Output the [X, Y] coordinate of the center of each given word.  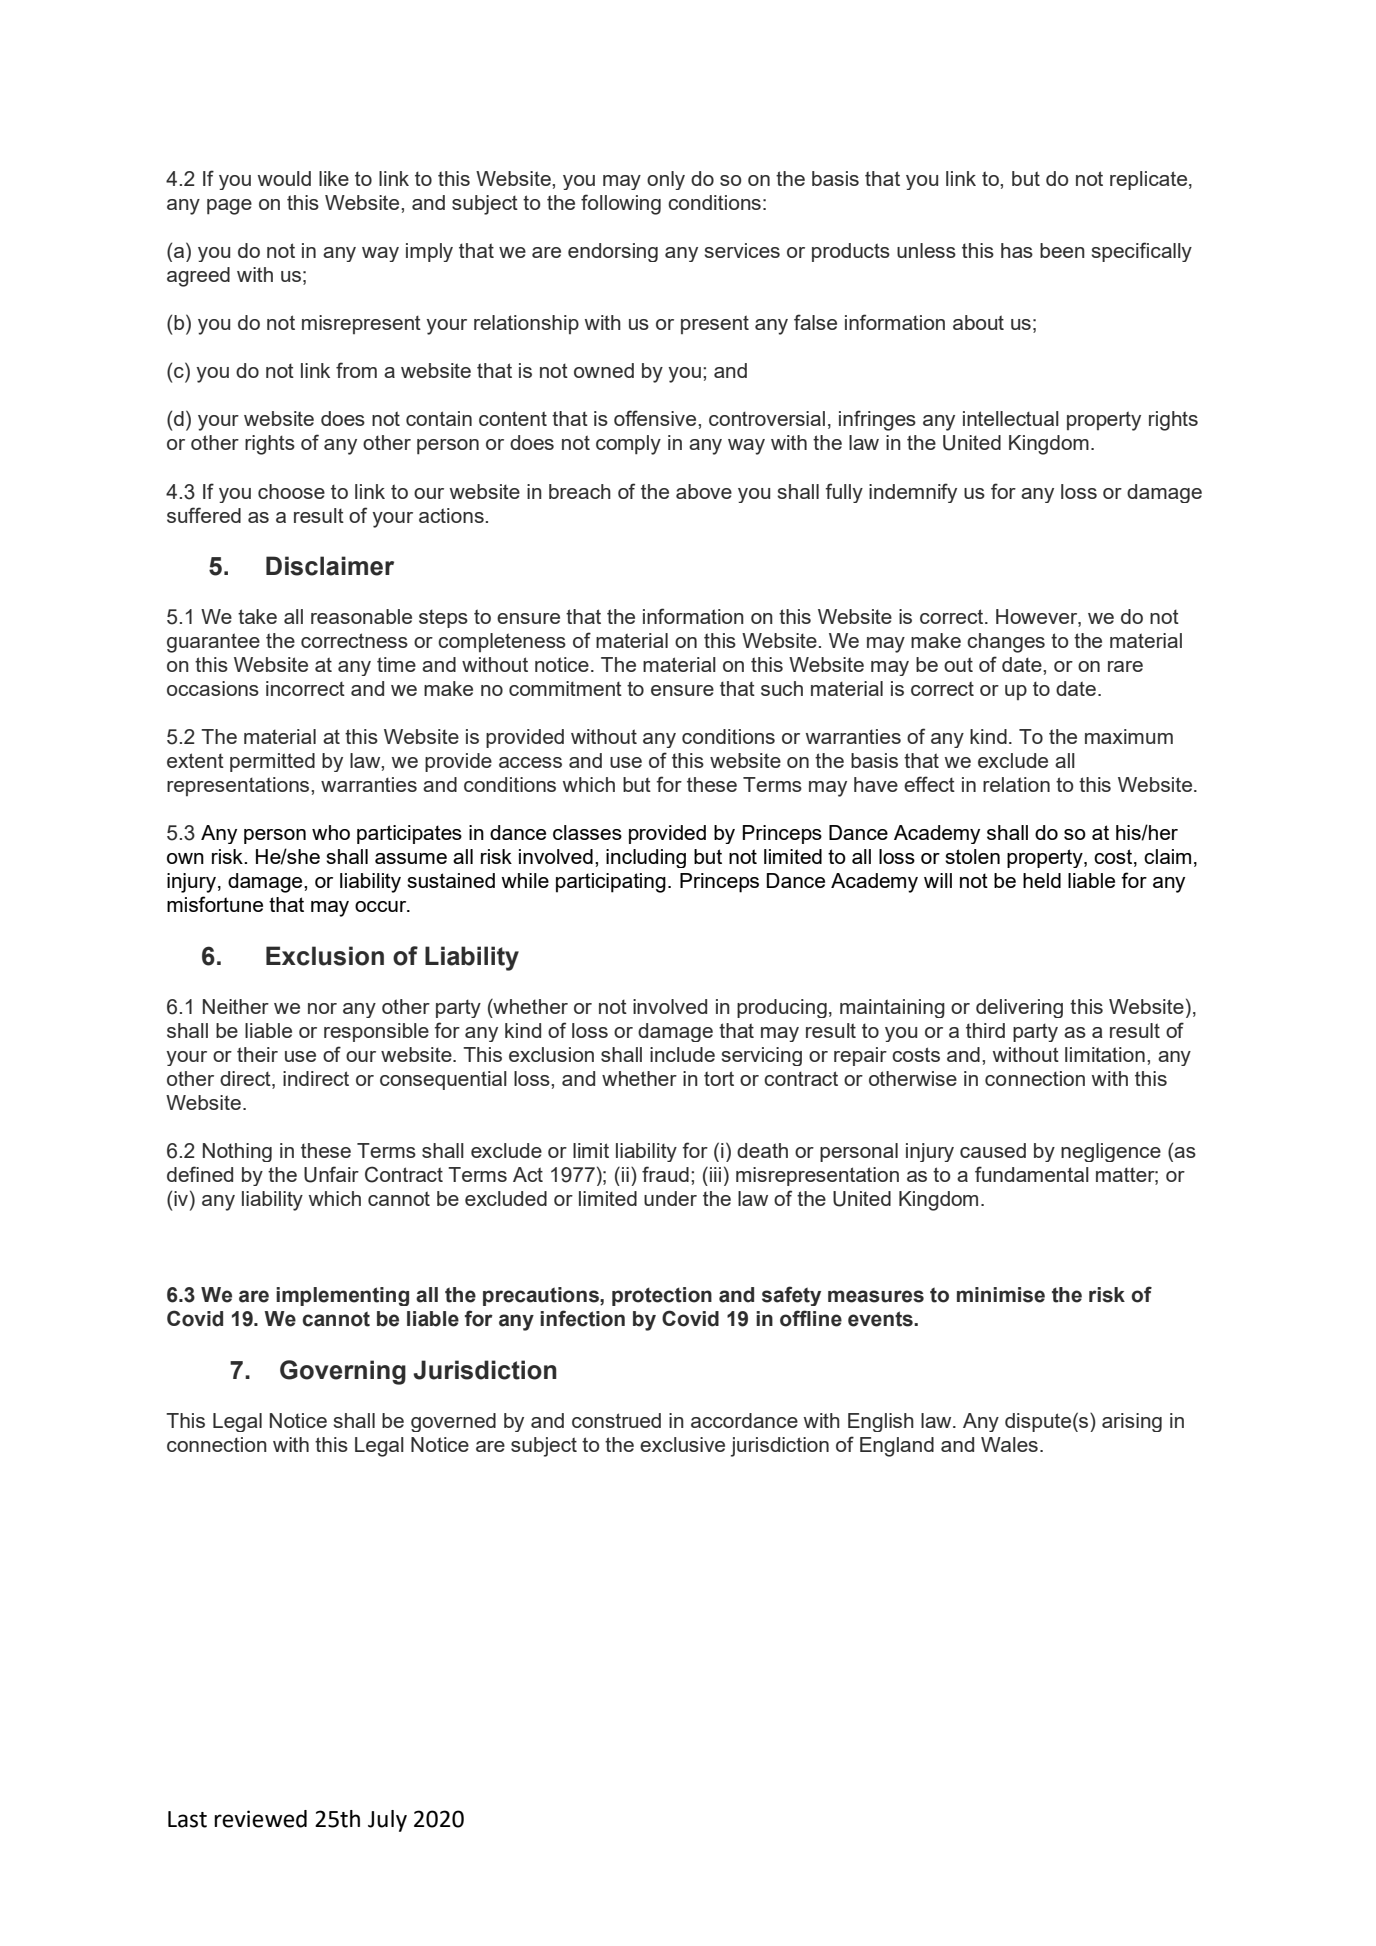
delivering [1019, 1008]
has [1017, 250]
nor [322, 1008]
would [284, 178]
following [621, 204]
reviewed [260, 1819]
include [682, 1054]
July [387, 1821]
